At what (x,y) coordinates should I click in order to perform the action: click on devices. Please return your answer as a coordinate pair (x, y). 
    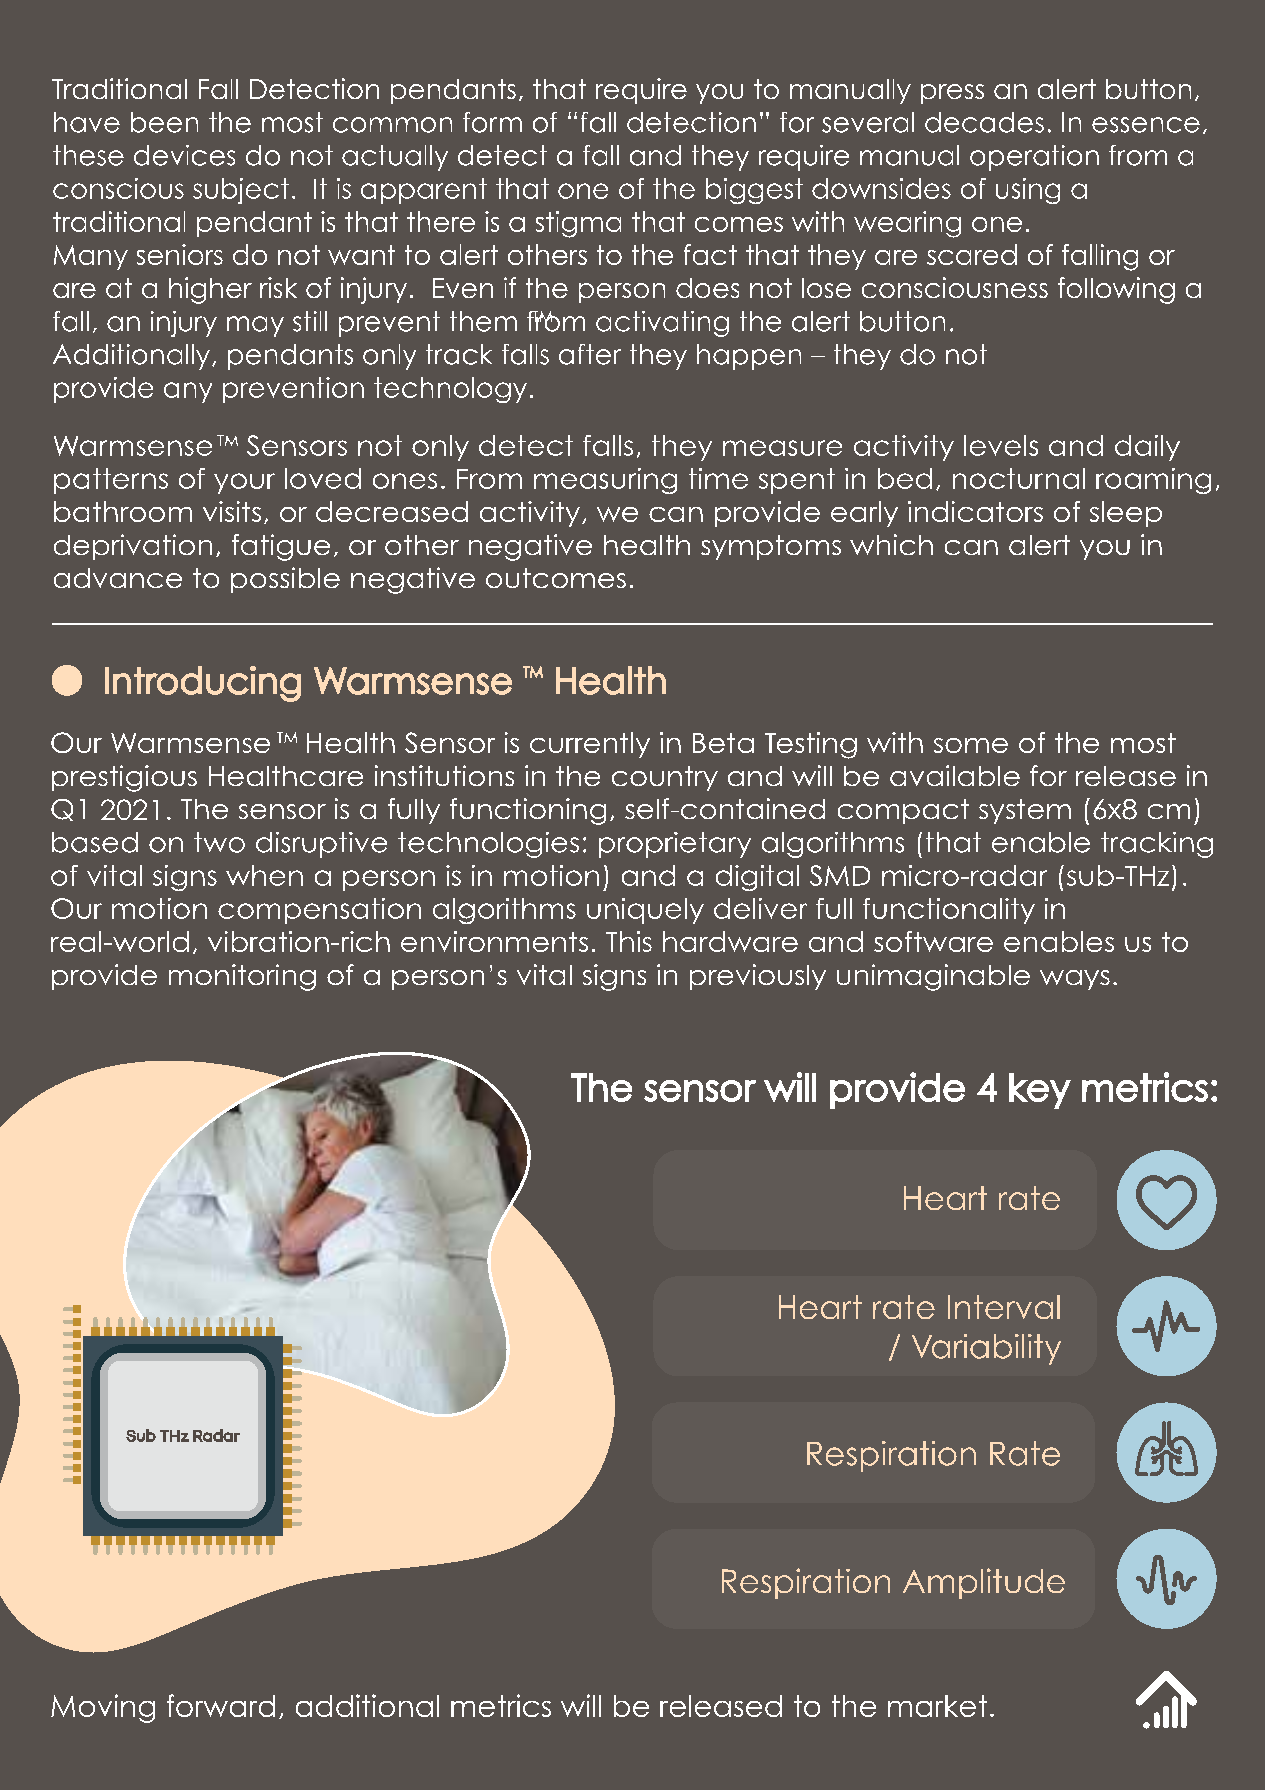
    Looking at the image, I should click on (184, 155).
